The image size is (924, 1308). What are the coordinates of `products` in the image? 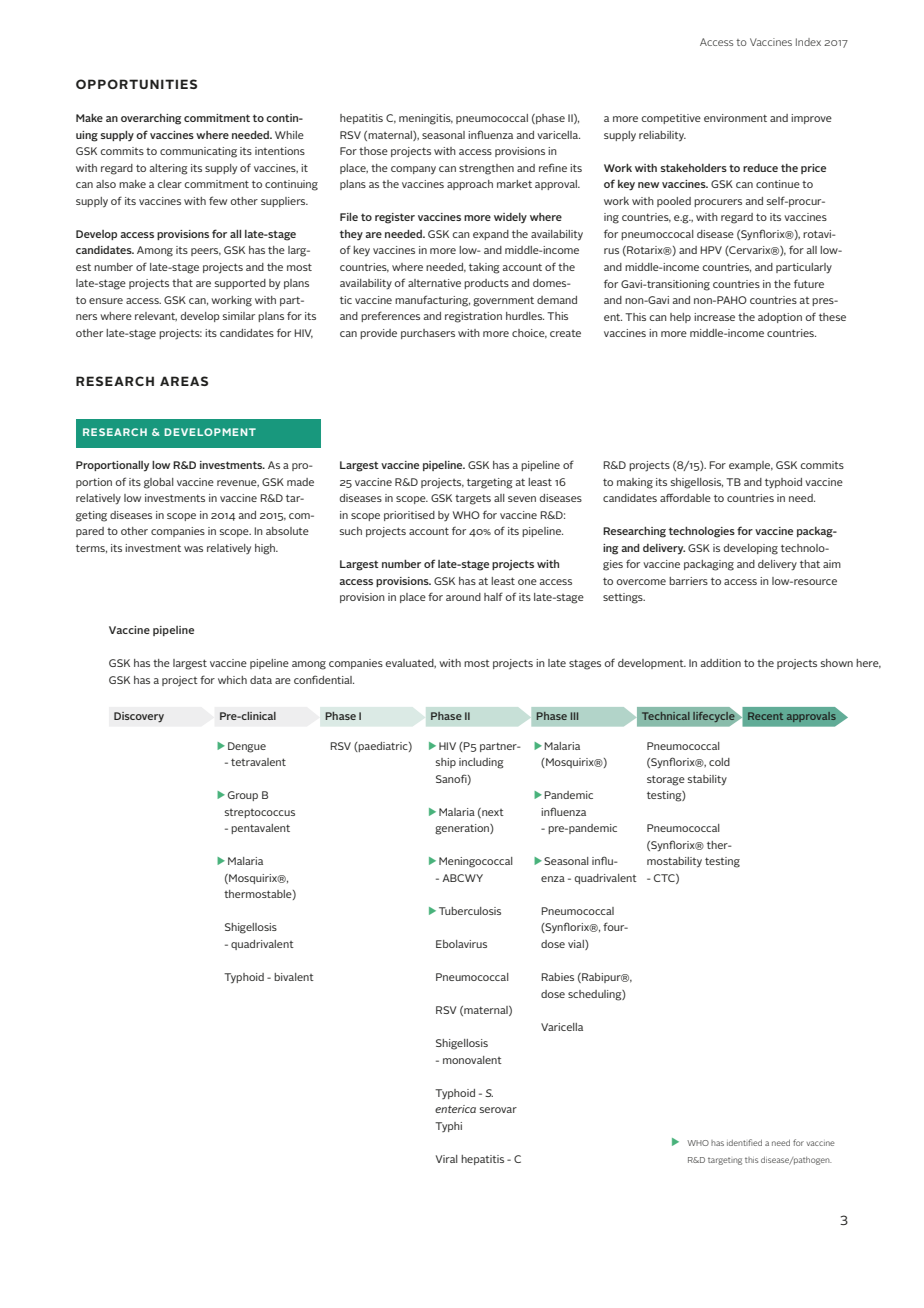 It's located at (486, 284).
